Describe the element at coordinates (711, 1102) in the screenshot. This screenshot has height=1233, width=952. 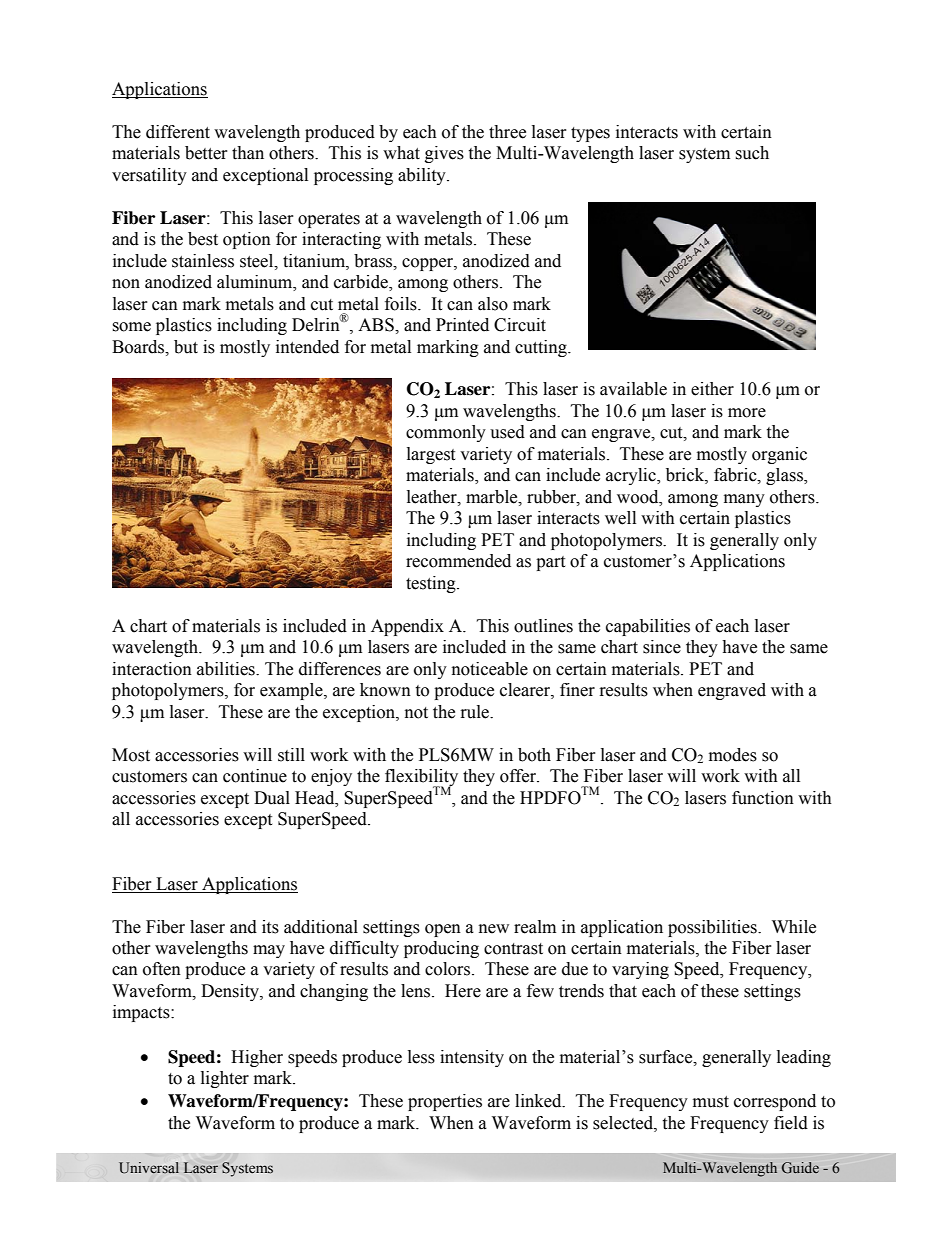
I see `must` at that location.
